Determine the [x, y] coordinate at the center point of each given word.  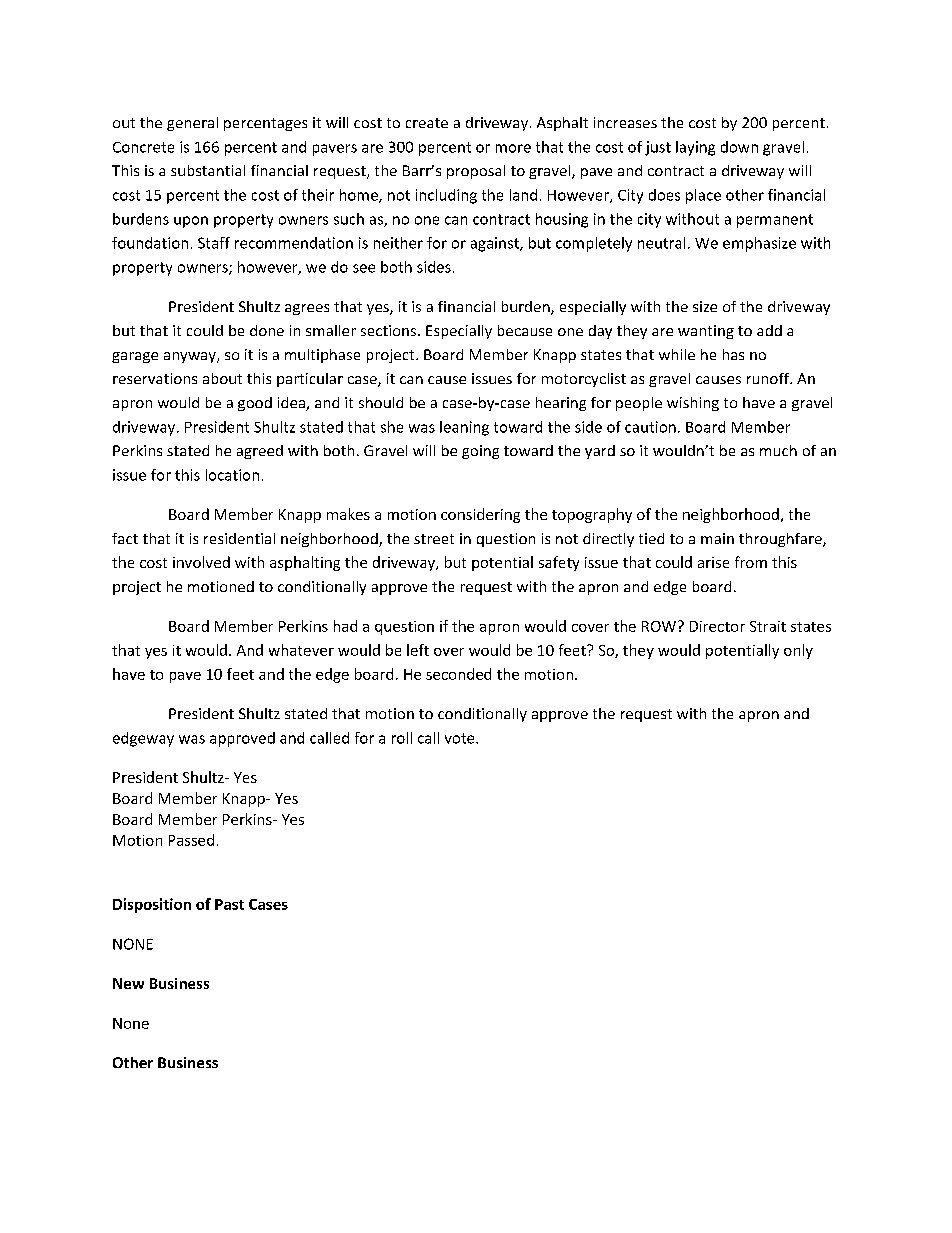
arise [713, 562]
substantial [208, 170]
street [434, 539]
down [739, 147]
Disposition [152, 905]
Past [229, 904]
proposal [476, 172]
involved [201, 562]
